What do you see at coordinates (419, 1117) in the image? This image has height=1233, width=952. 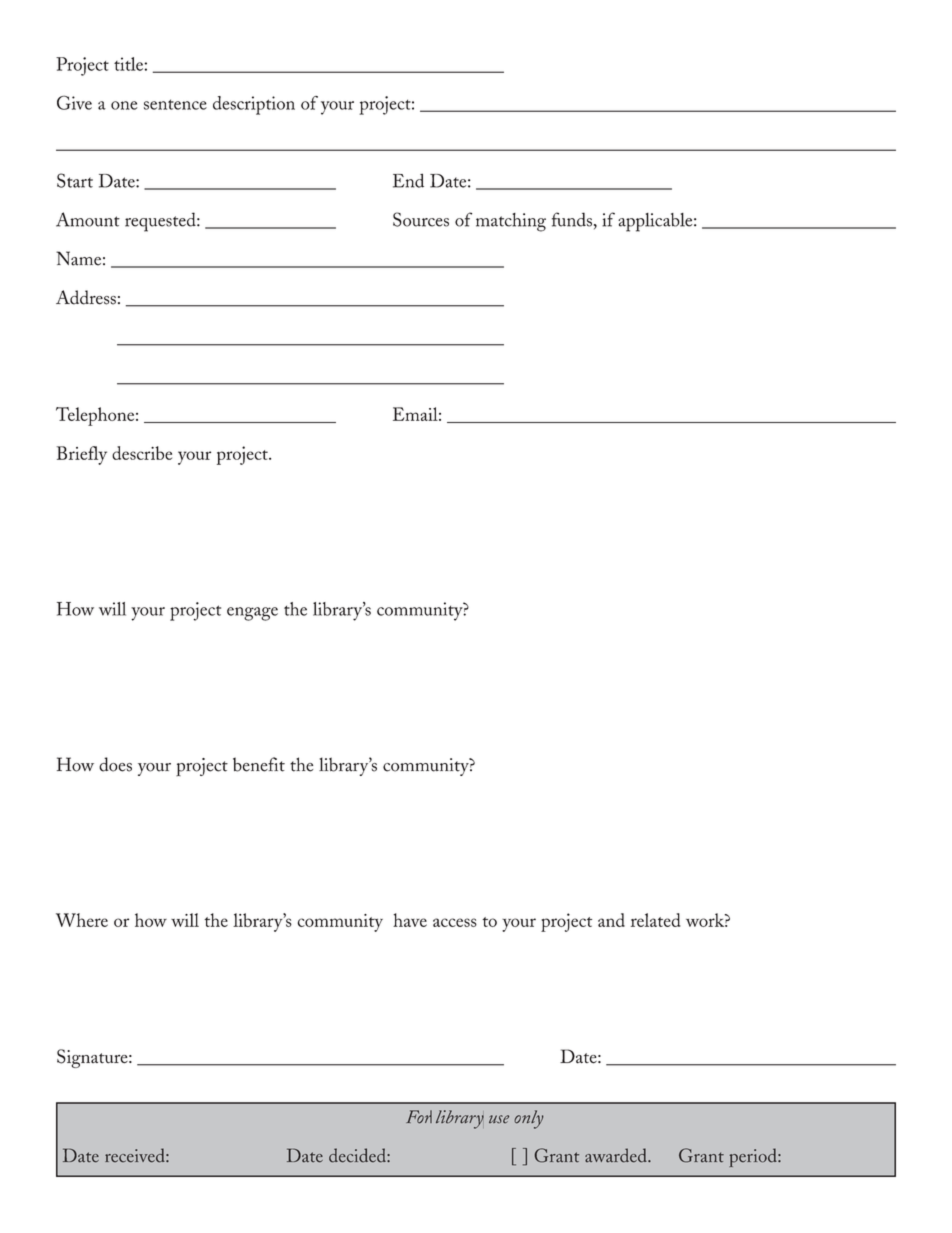 I see `For` at bounding box center [419, 1117].
